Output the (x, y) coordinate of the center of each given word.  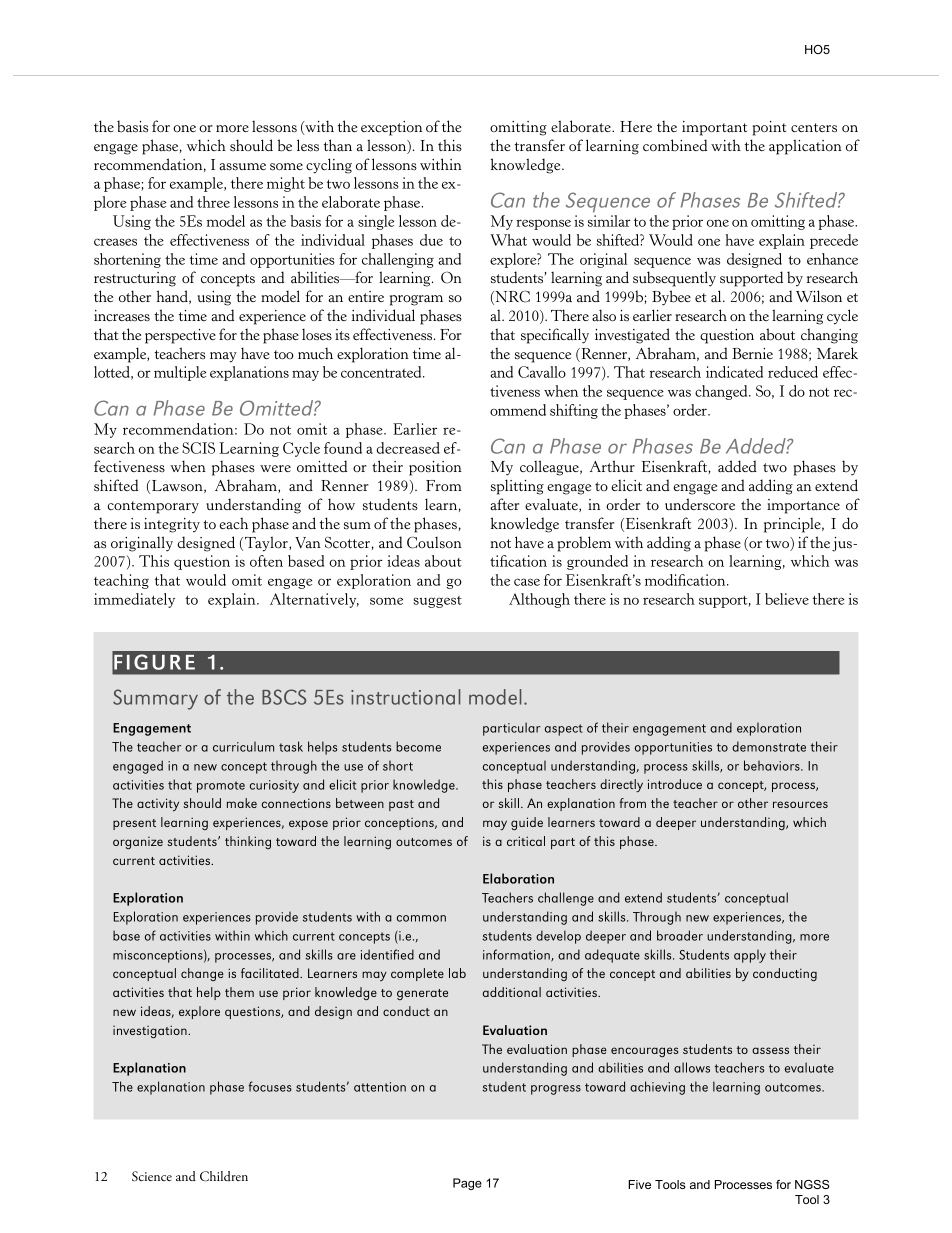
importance (803, 506)
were (275, 468)
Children (224, 1176)
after (504, 504)
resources (800, 804)
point (769, 128)
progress (556, 1090)
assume (242, 167)
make (242, 803)
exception (391, 128)
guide (527, 824)
